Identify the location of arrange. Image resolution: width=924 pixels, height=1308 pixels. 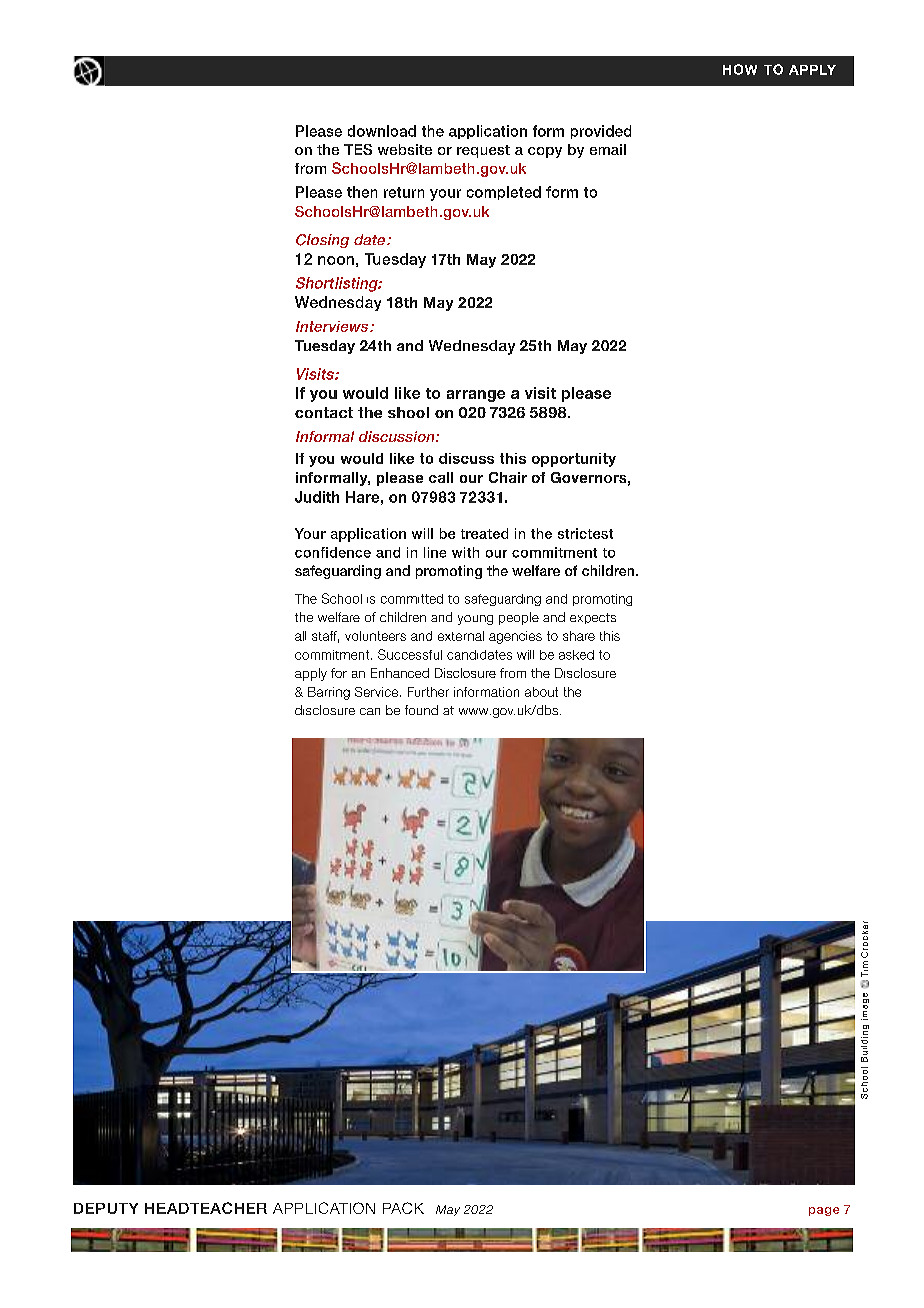
(476, 396).
